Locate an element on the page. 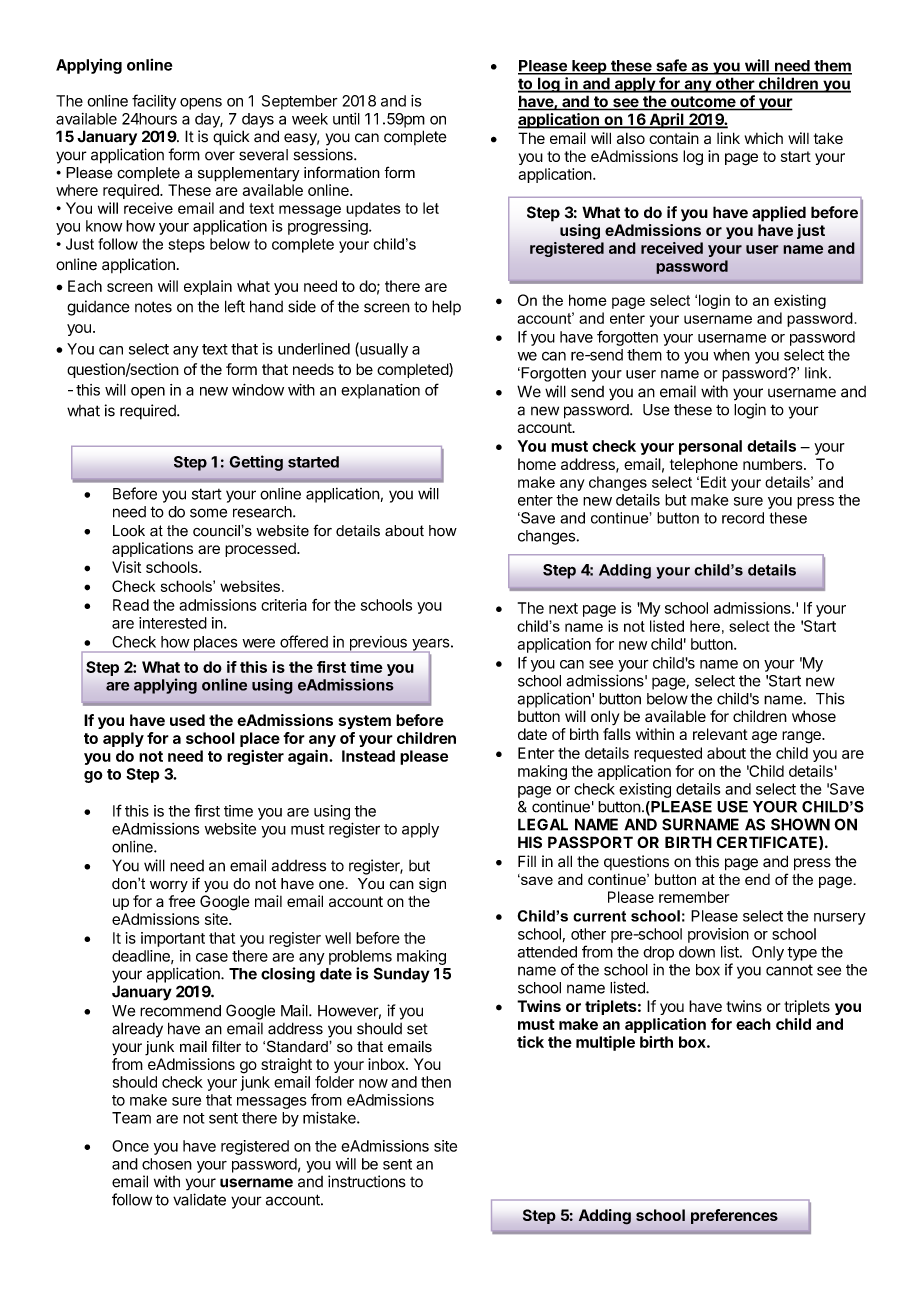 Image resolution: width=924 pixels, height=1308 pixels. outcome is located at coordinates (703, 103).
